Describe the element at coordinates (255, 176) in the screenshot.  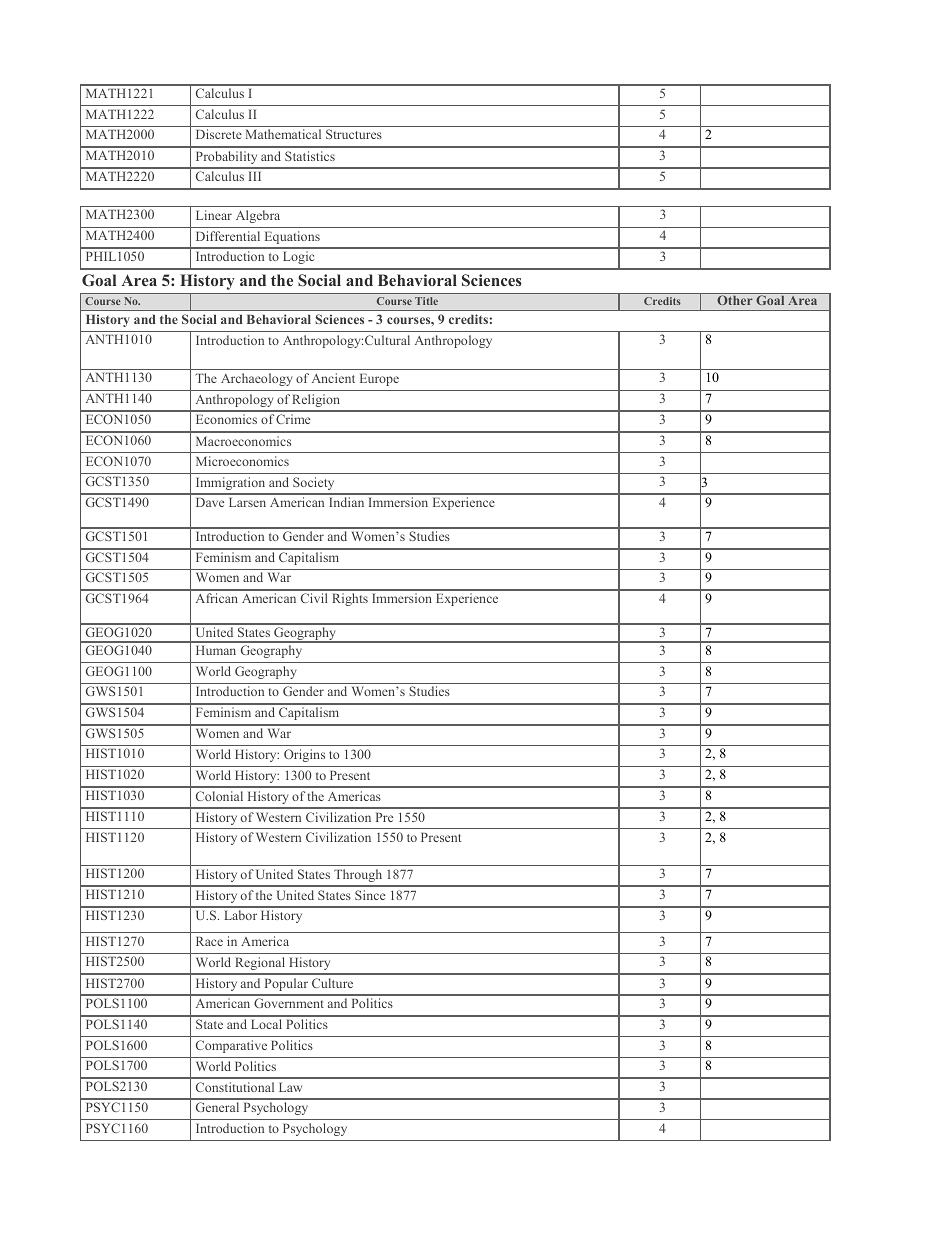
I see `III` at that location.
